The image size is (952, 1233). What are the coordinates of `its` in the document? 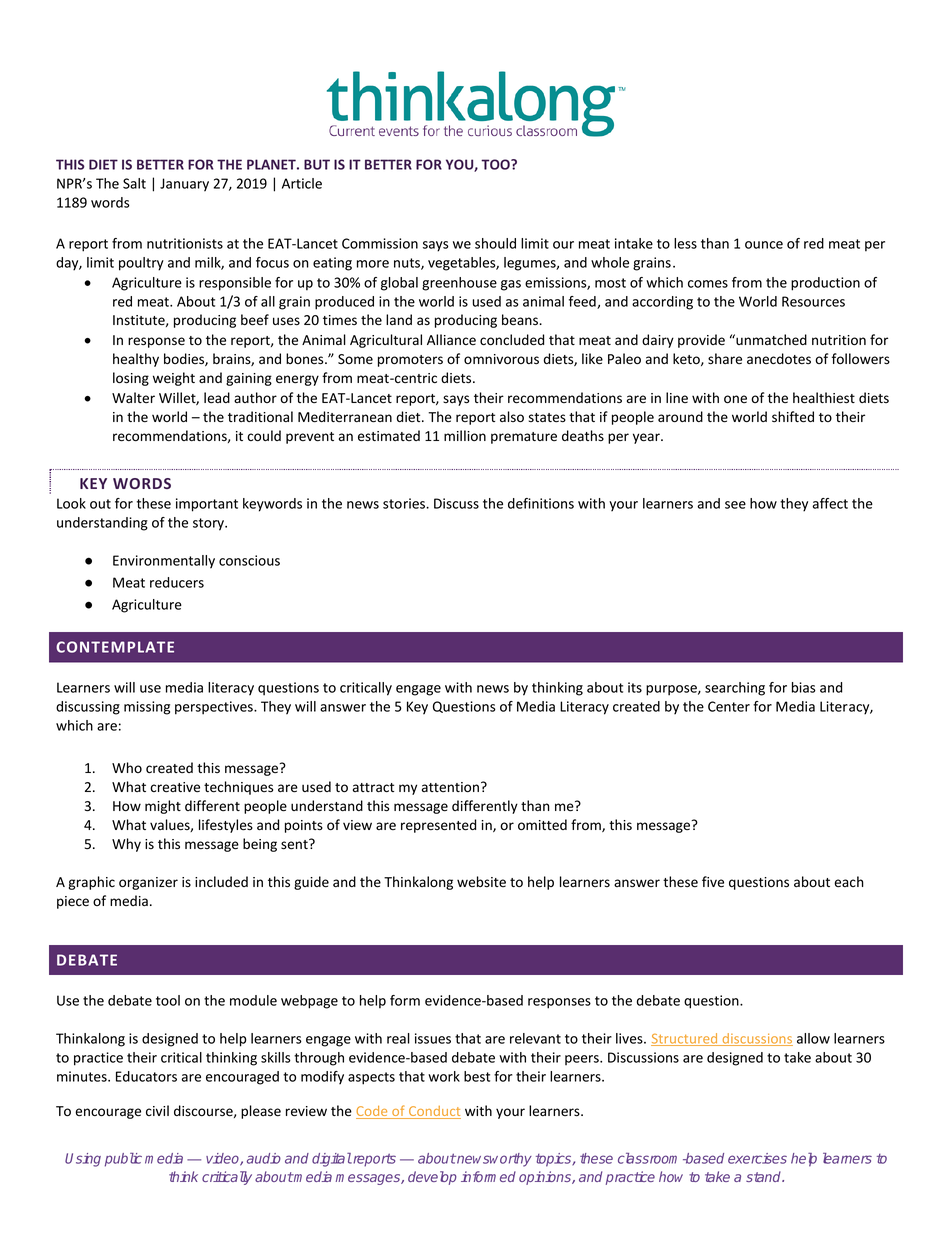 It's located at (635, 687).
